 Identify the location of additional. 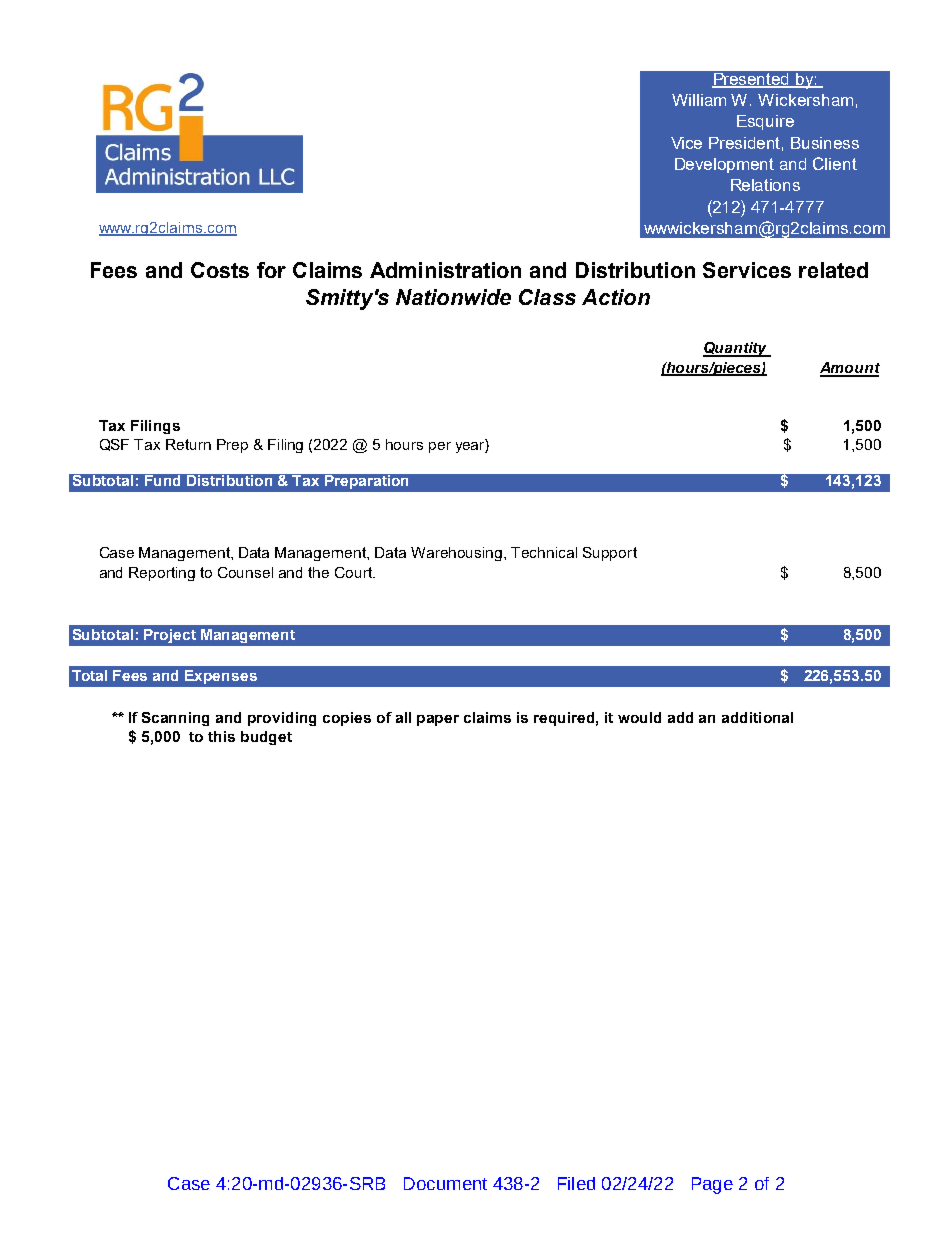
(757, 717).
